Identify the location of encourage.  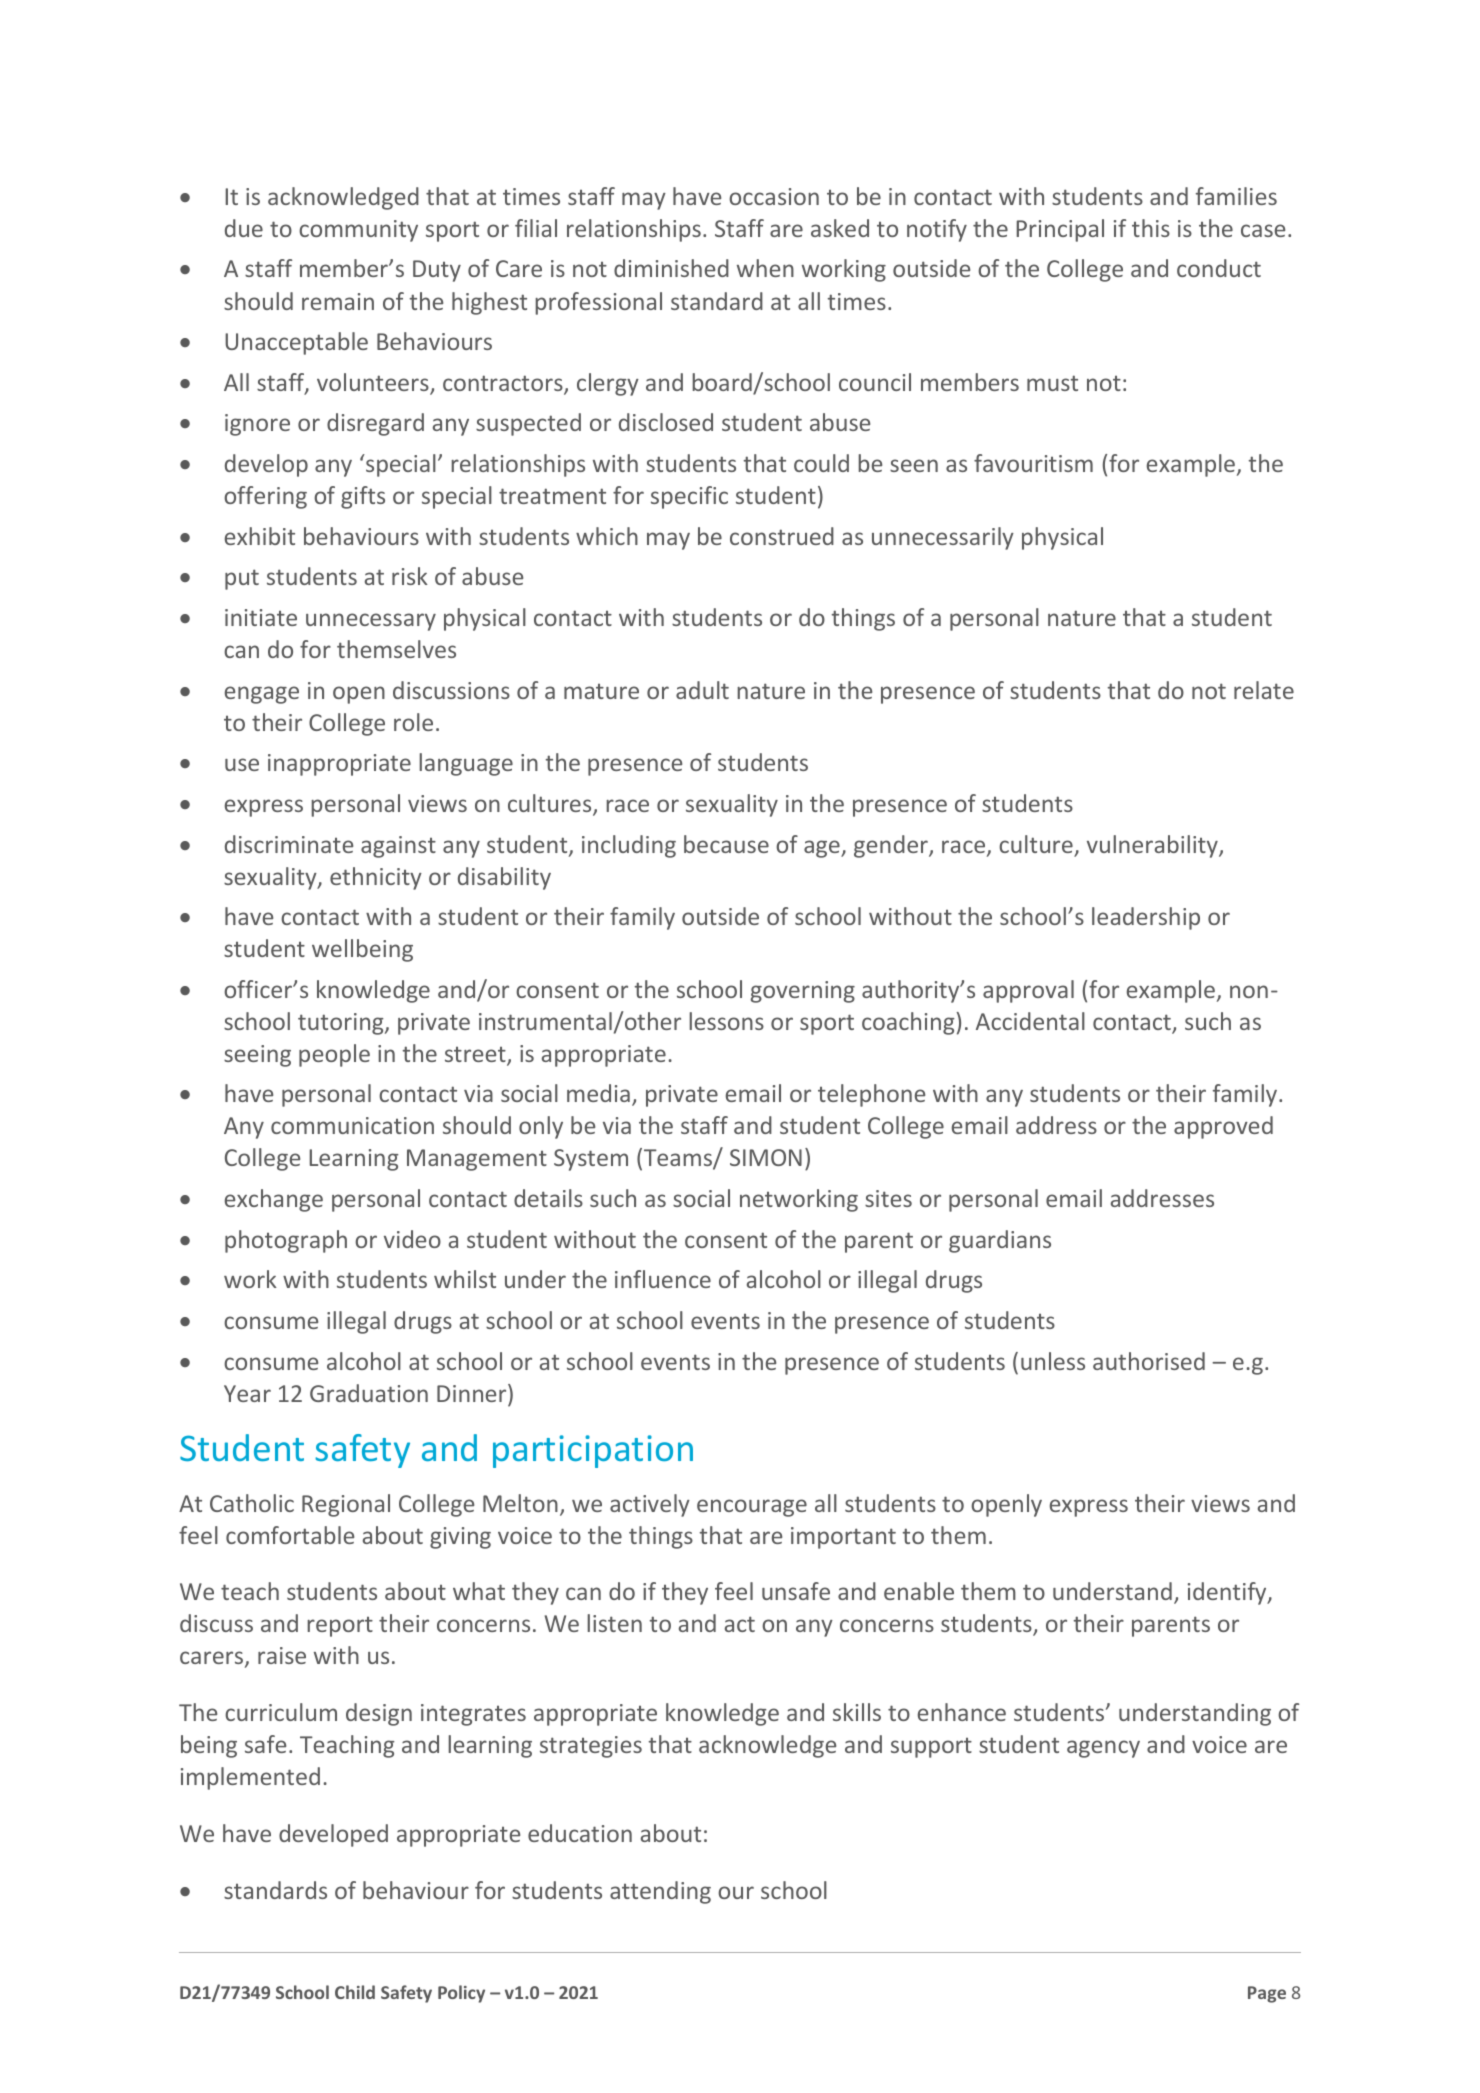
(752, 1508).
